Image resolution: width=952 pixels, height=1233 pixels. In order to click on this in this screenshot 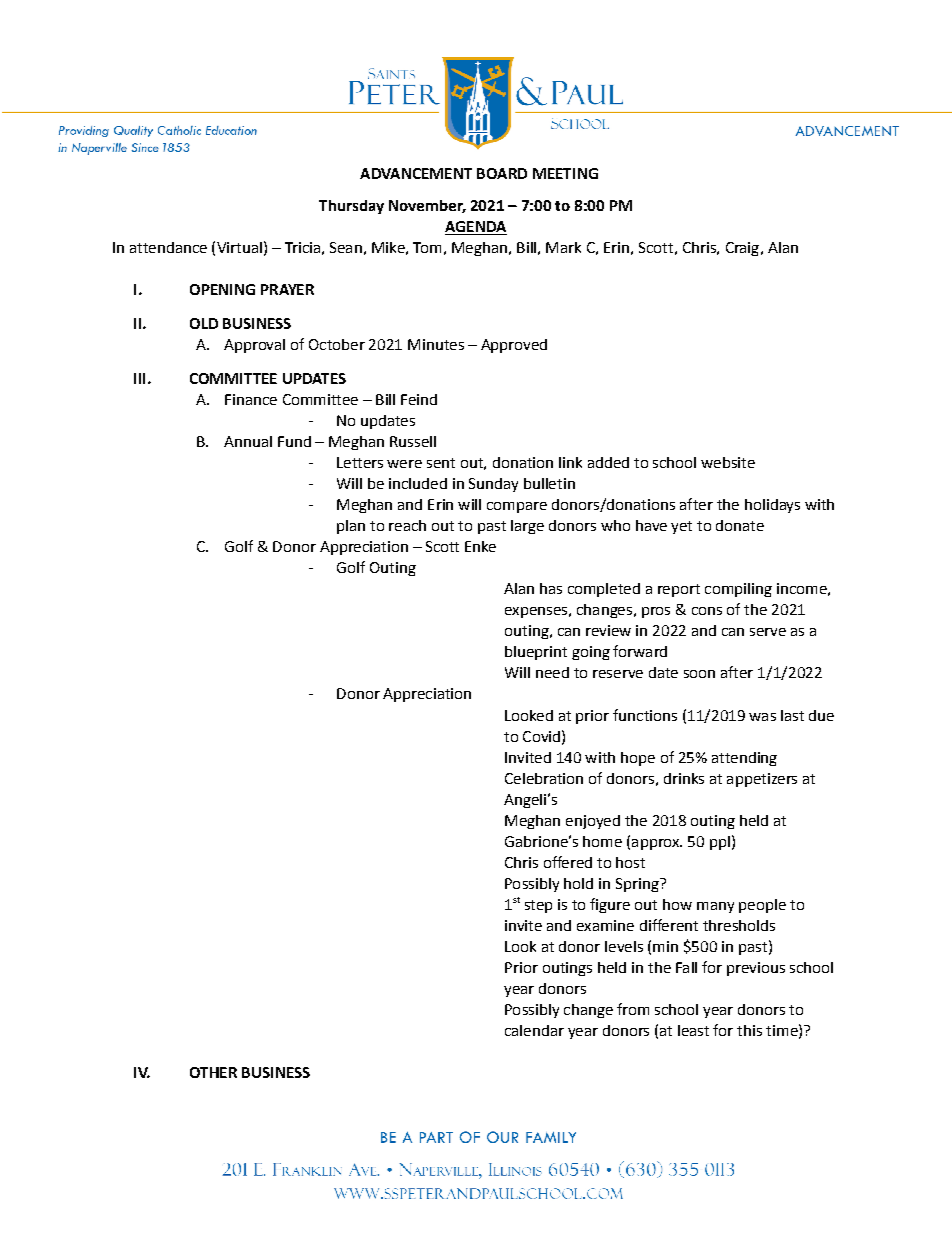, I will do `click(749, 1030)`.
